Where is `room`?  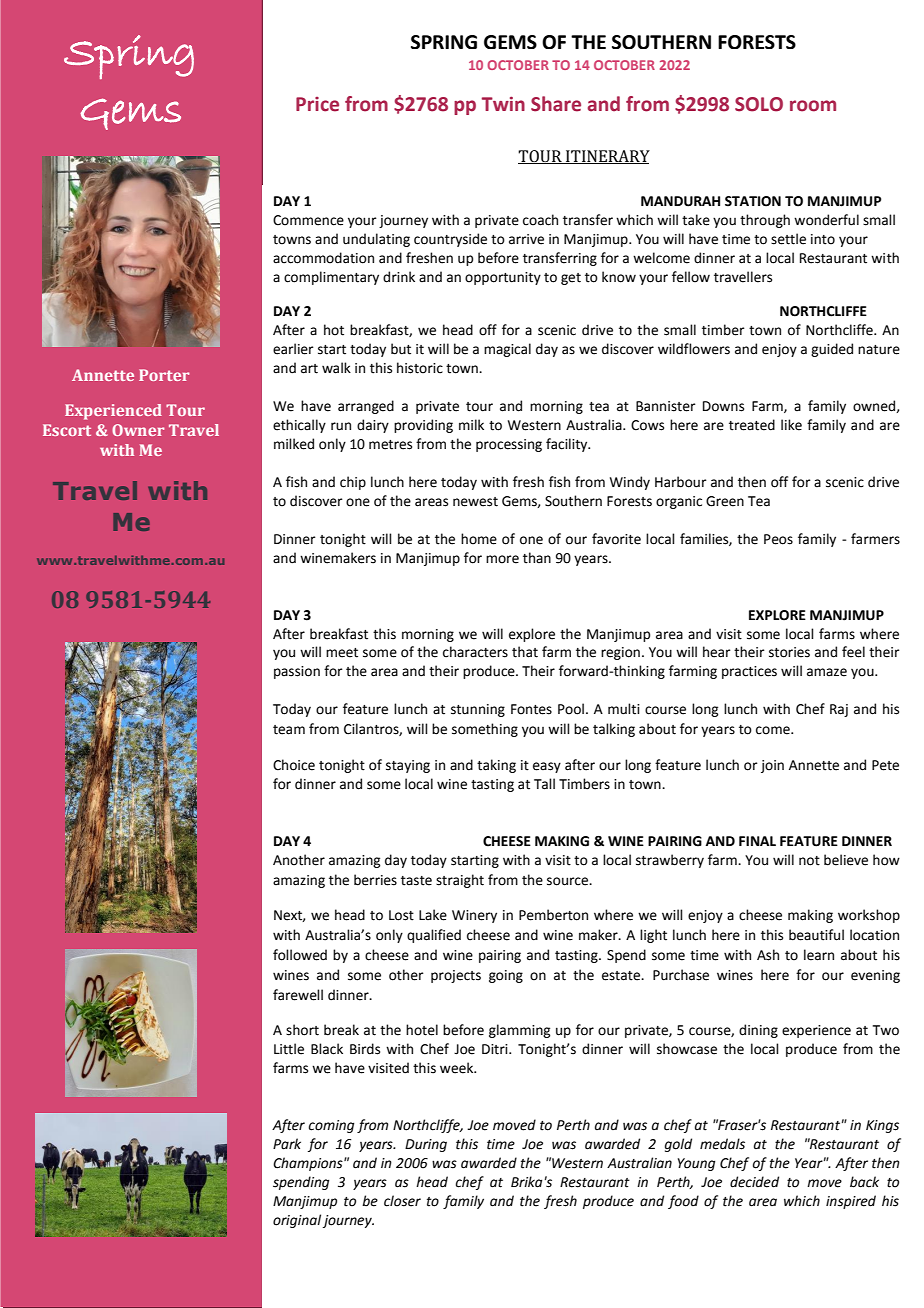 room is located at coordinates (813, 106).
